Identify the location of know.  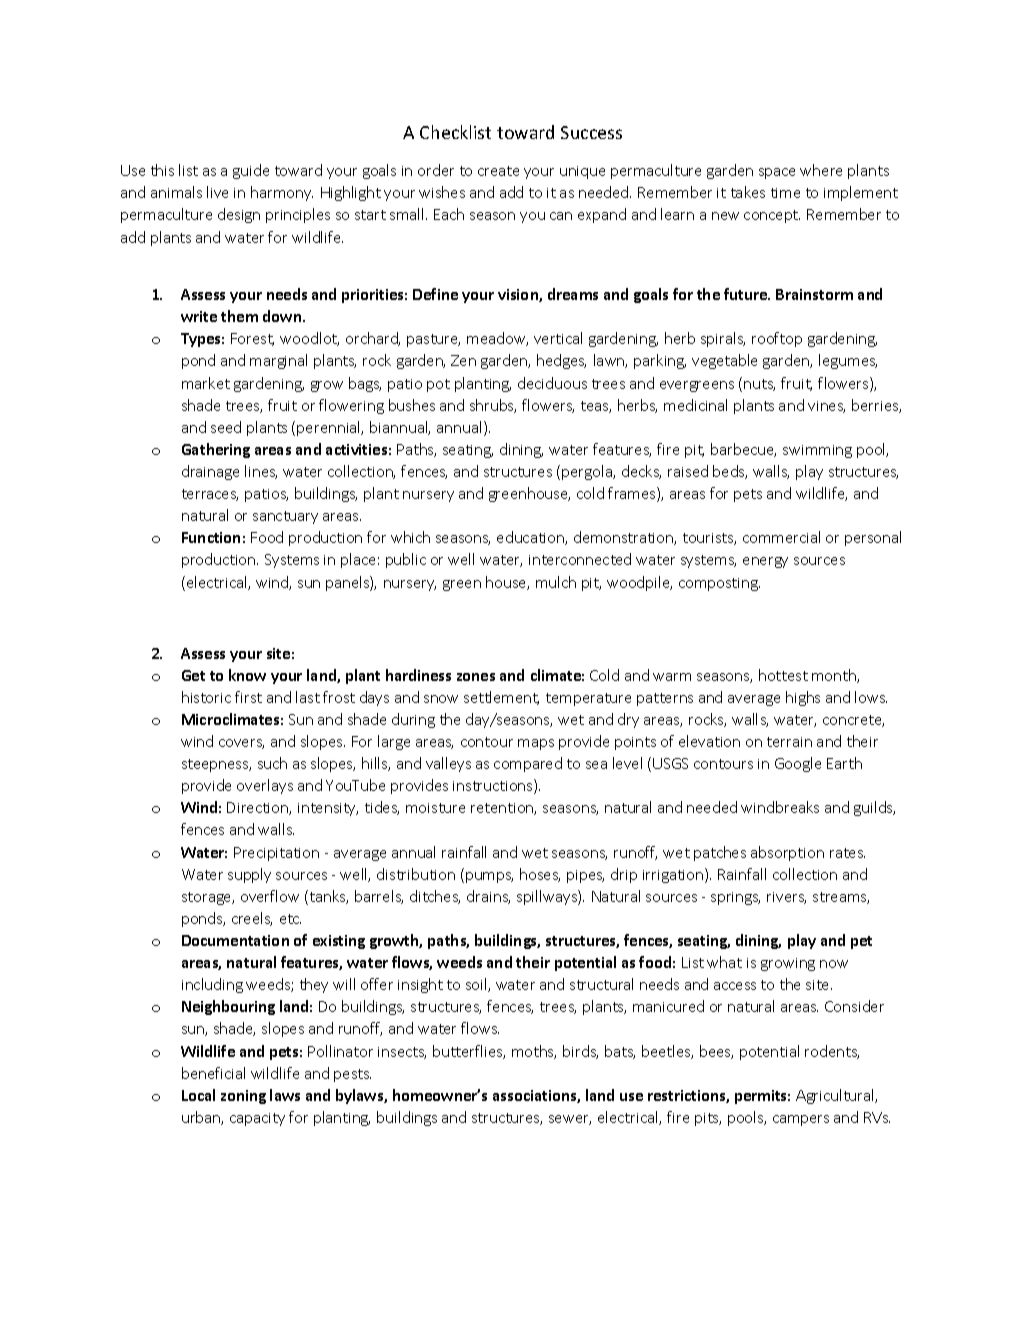
(247, 675).
